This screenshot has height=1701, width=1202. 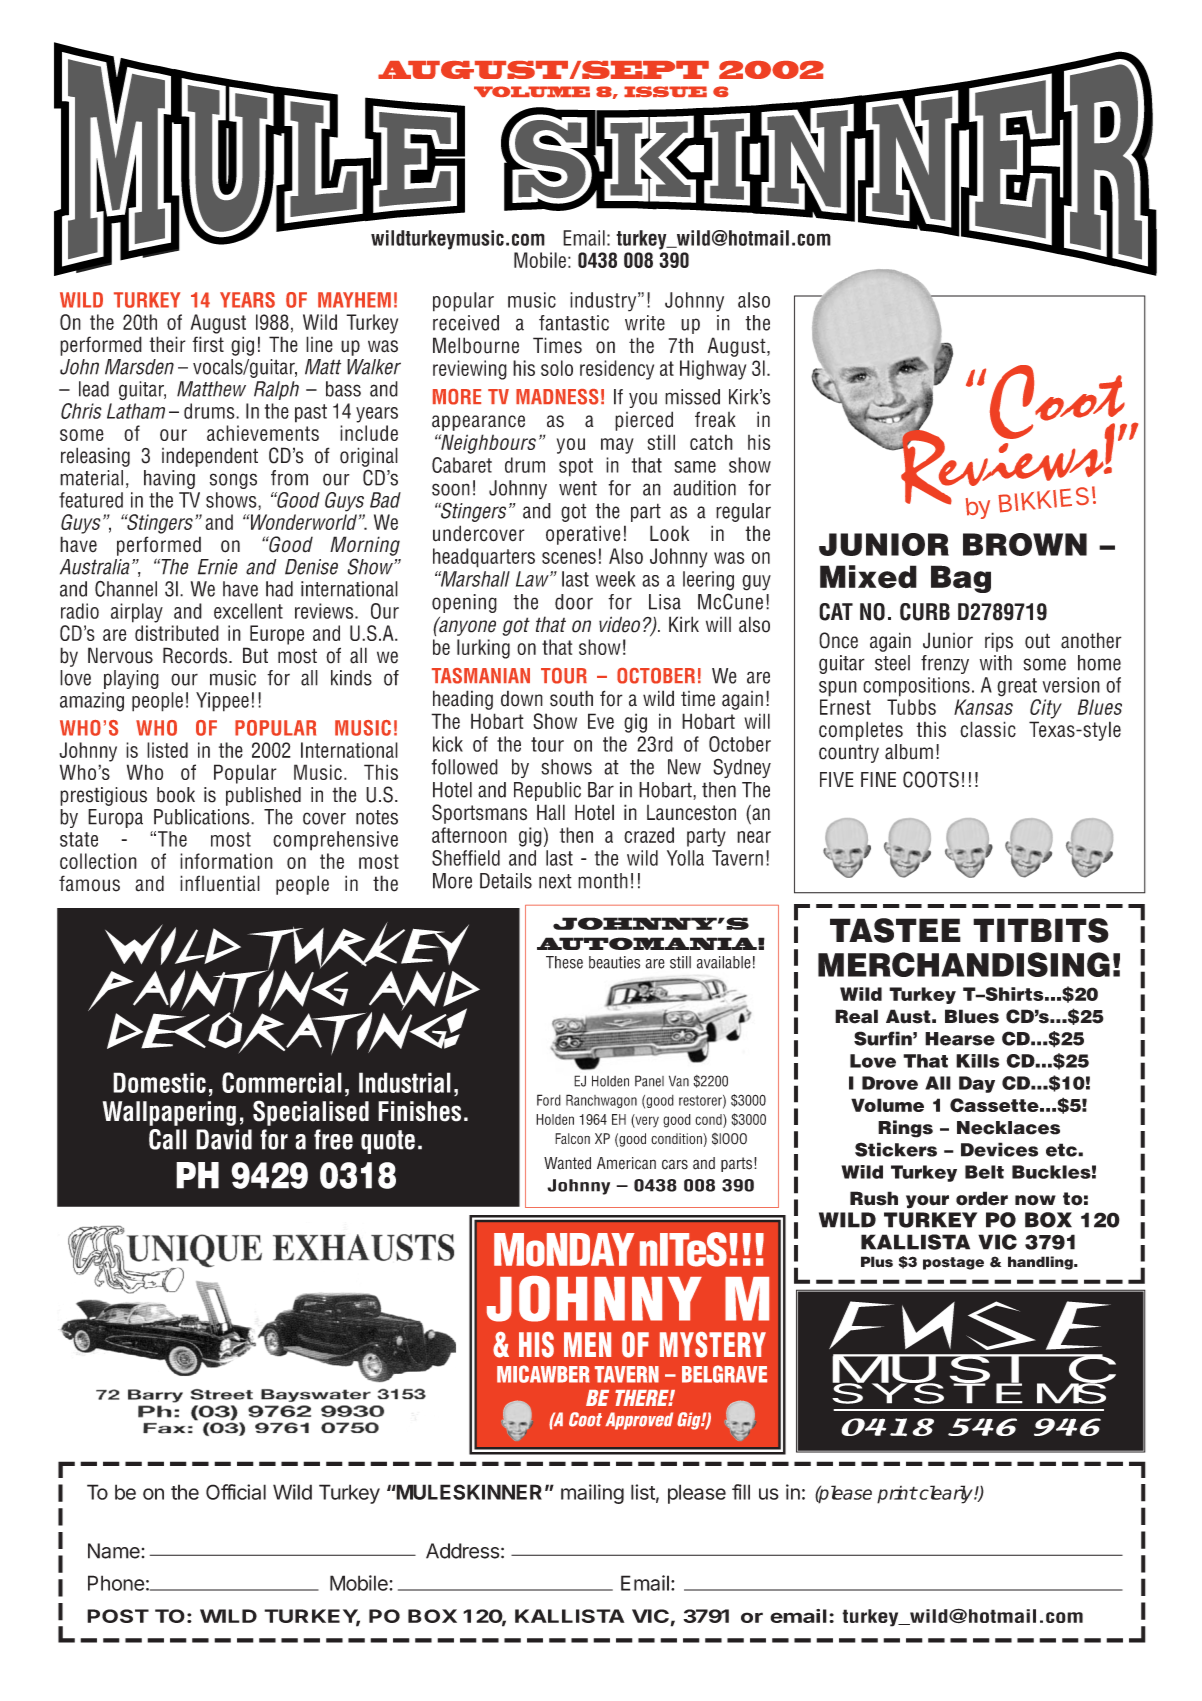 I want to click on ISSUE, so click(x=665, y=91).
